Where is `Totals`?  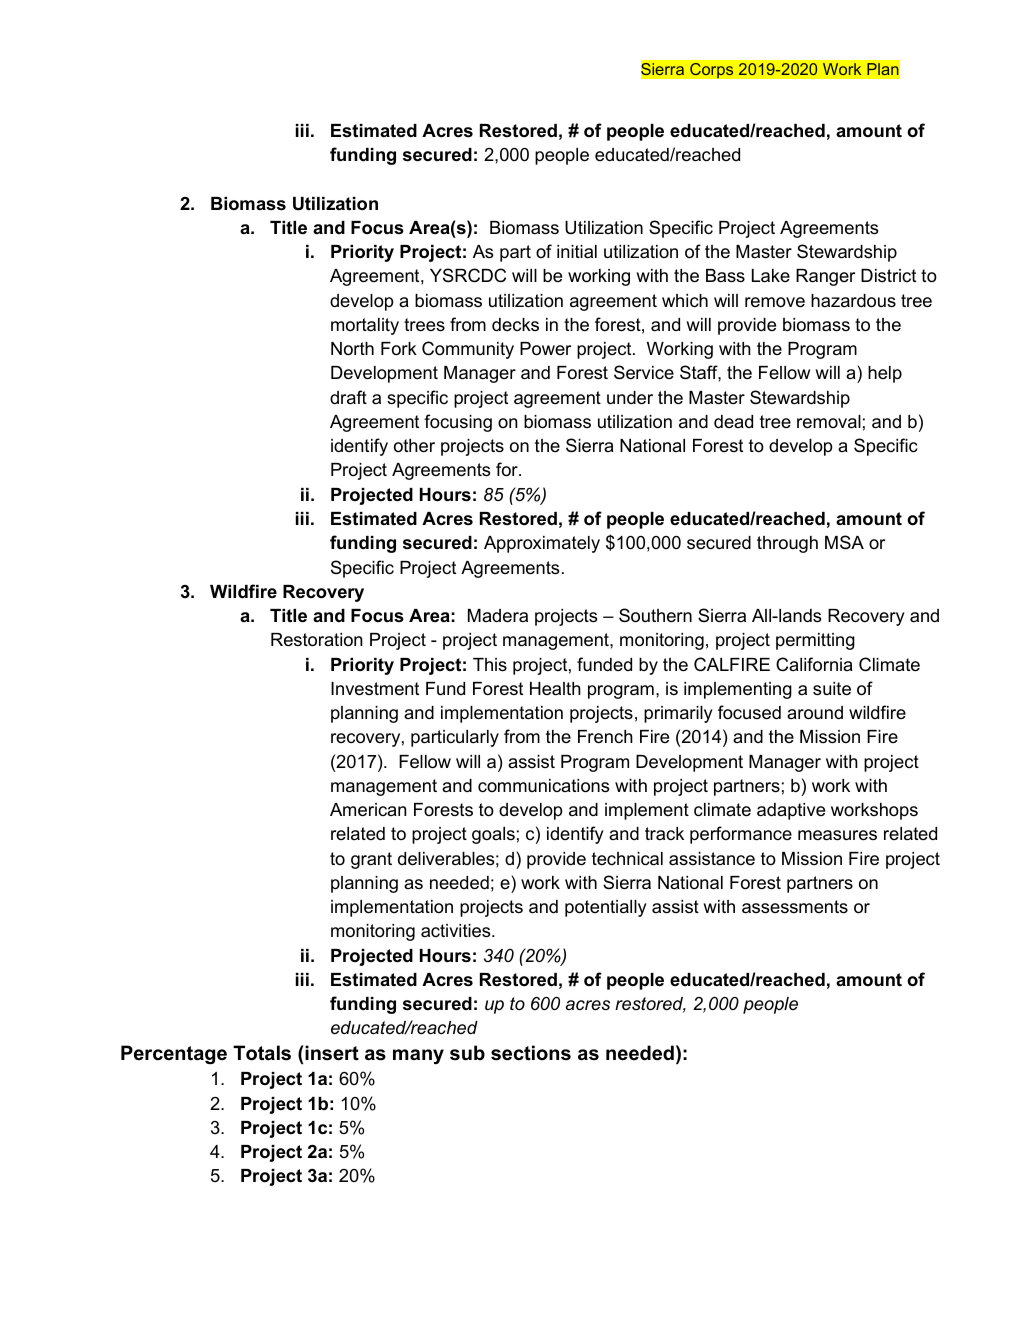 Totals is located at coordinates (262, 1053).
